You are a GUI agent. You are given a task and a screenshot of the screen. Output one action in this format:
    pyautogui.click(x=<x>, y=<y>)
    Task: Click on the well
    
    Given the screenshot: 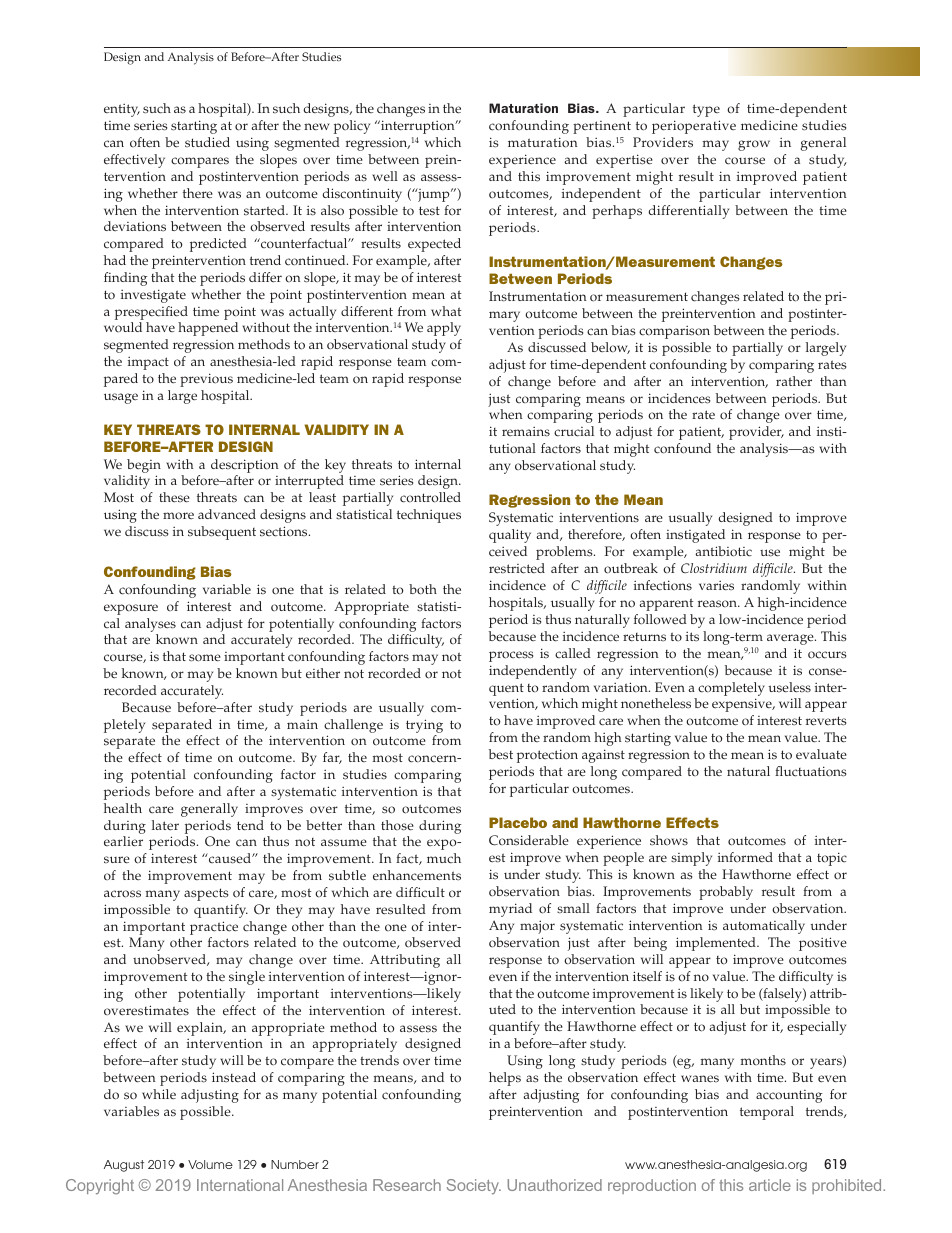 What is the action you would take?
    pyautogui.click(x=385, y=176)
